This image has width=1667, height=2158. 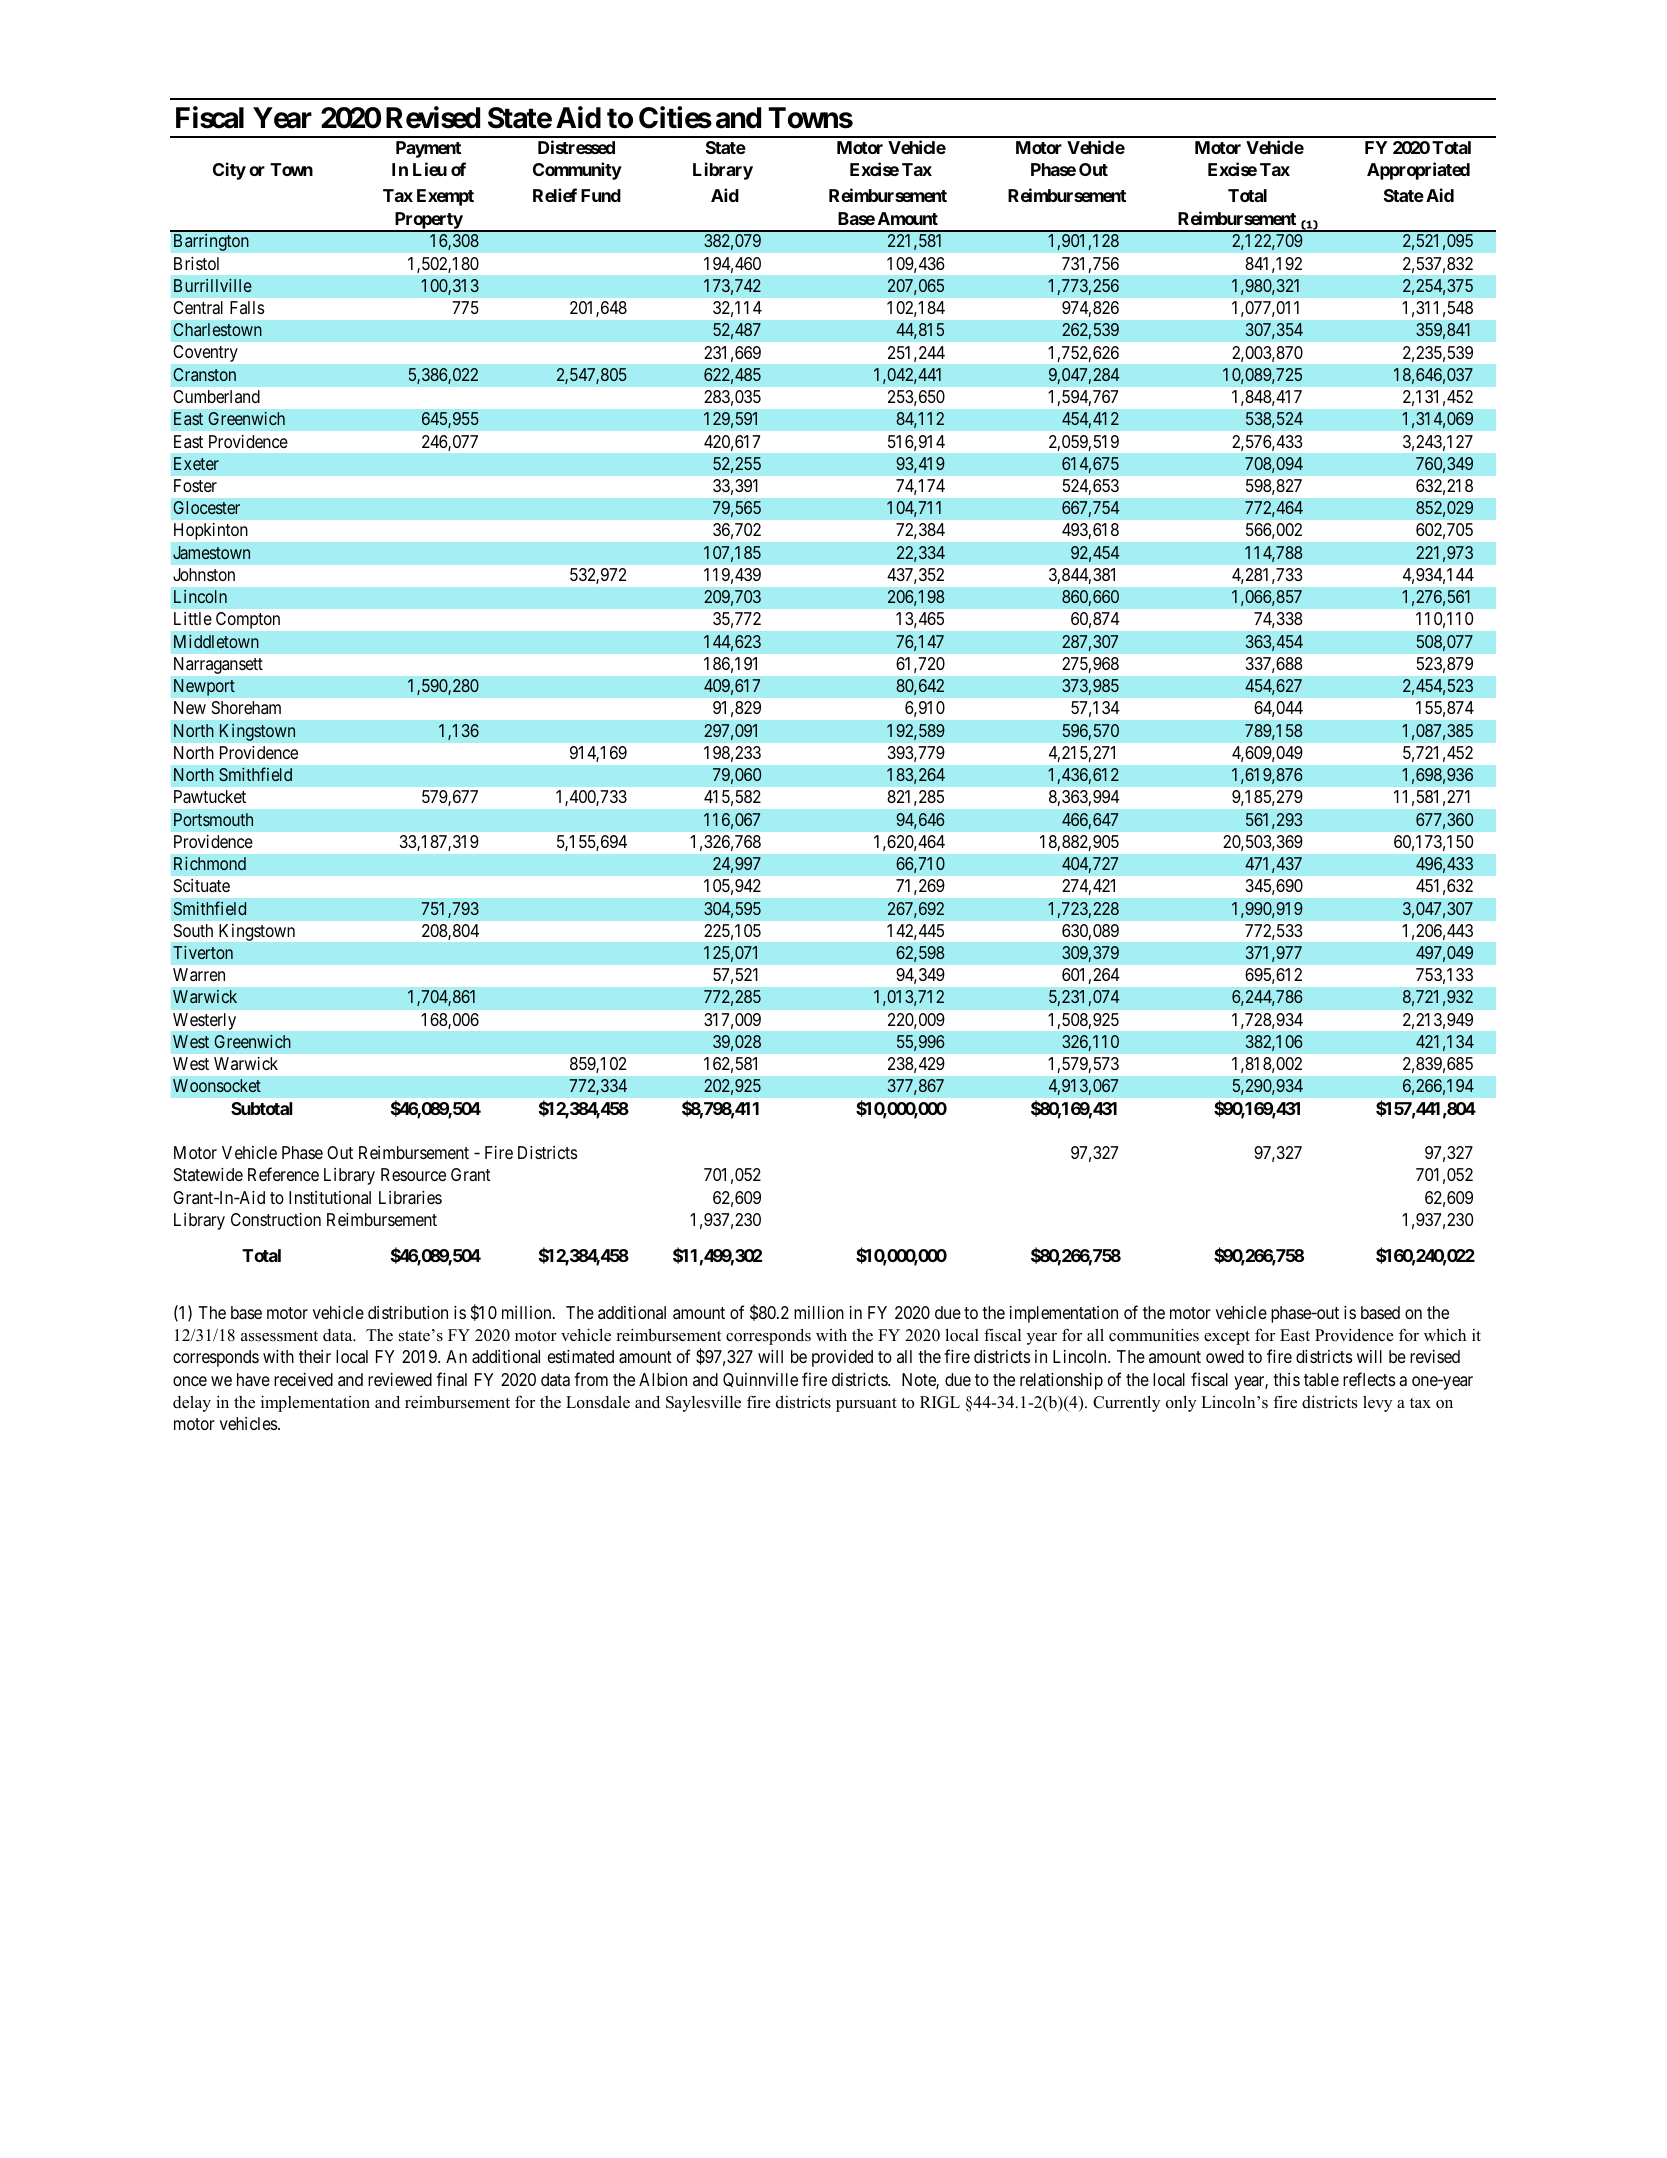 I want to click on except, so click(x=1227, y=1338).
